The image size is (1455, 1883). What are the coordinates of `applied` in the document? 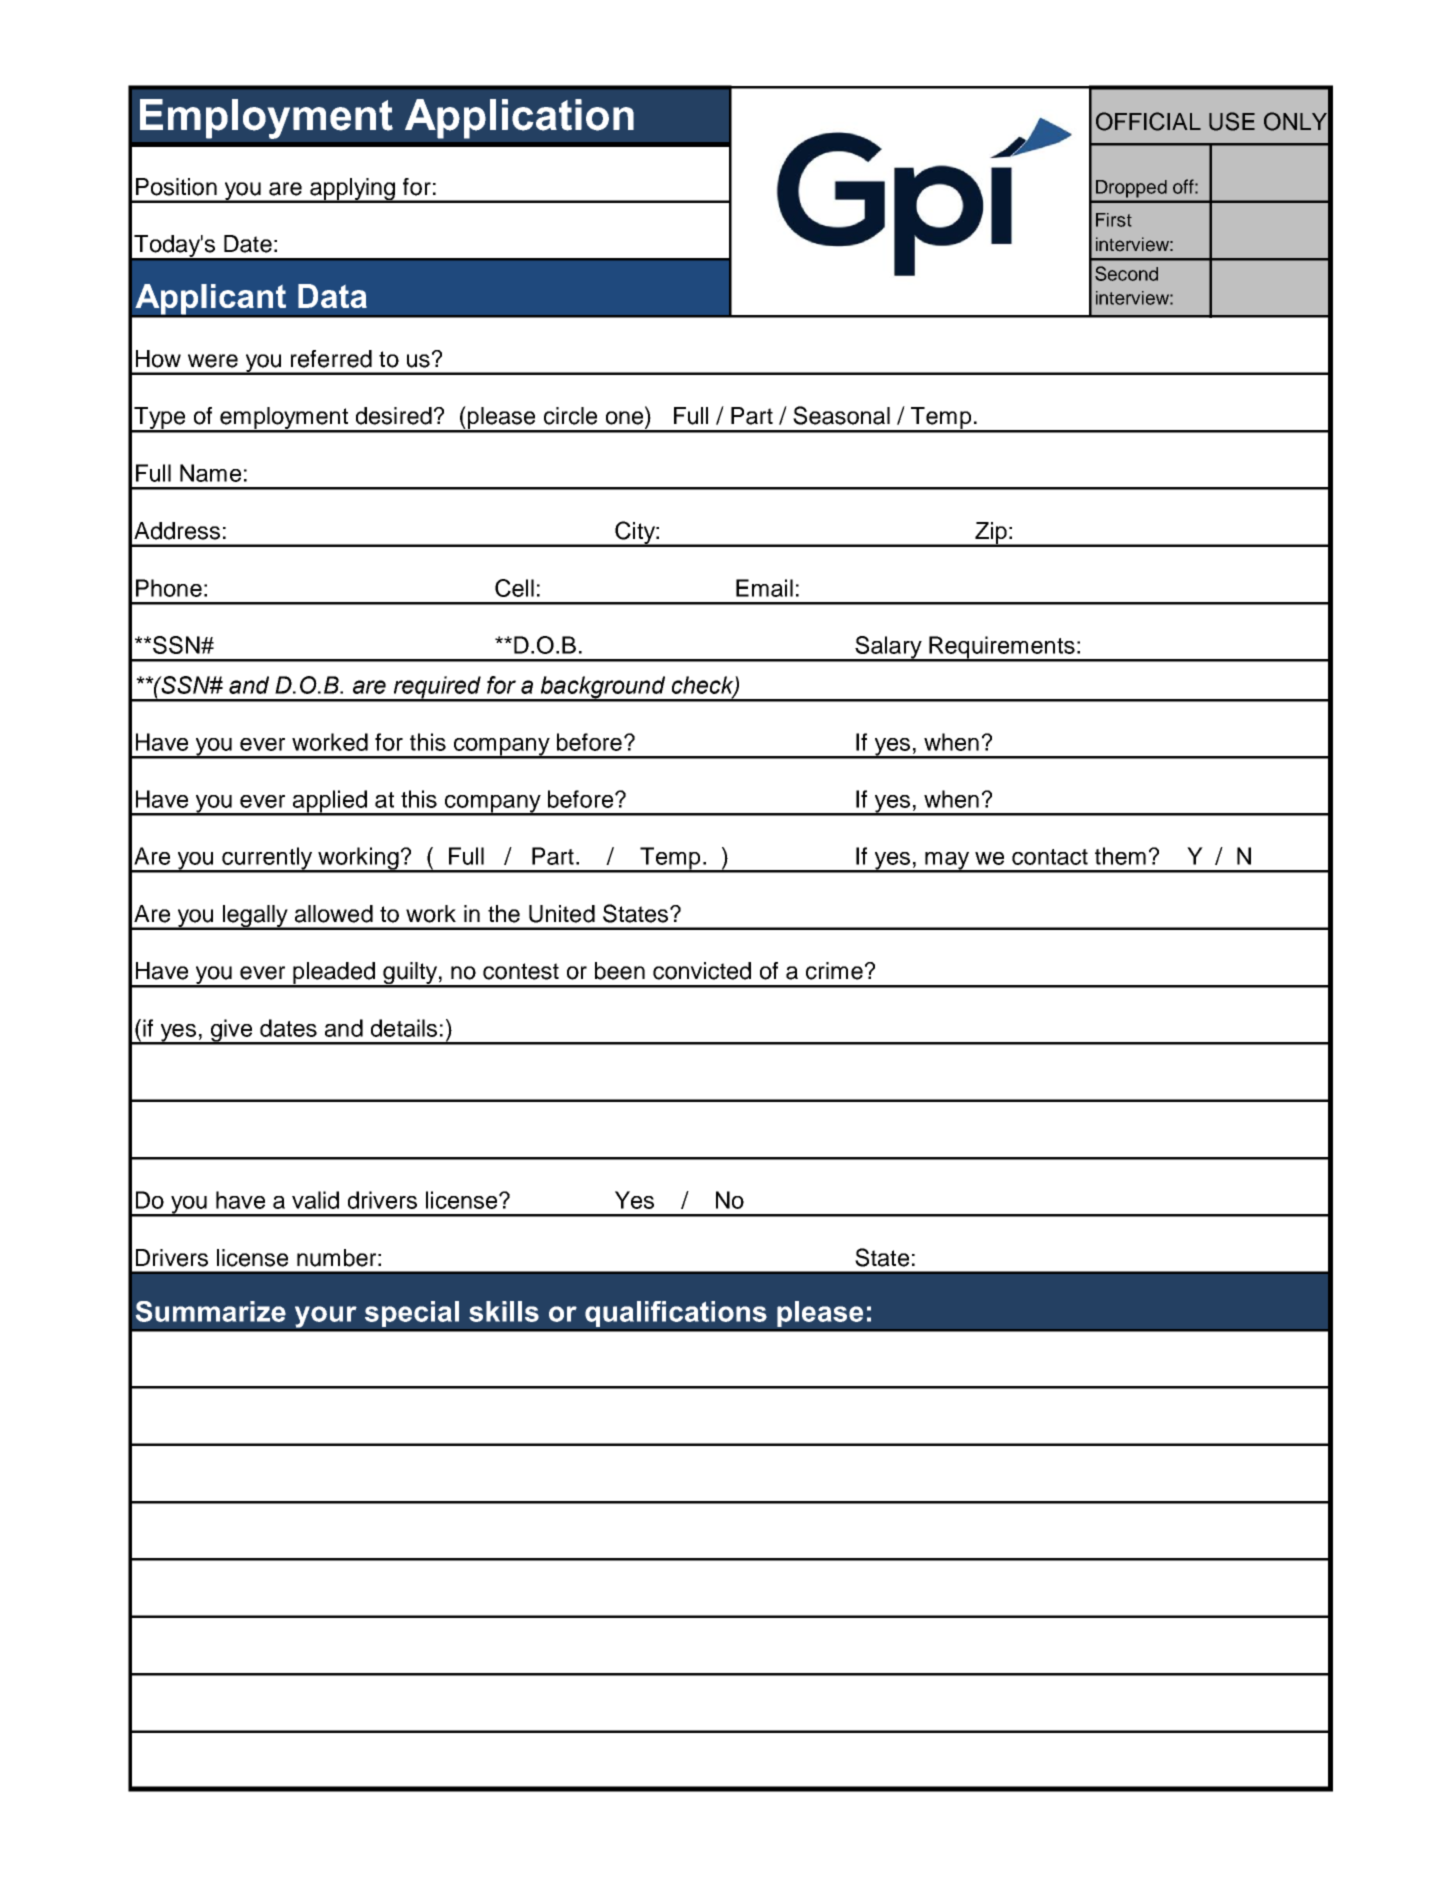 It's located at (330, 802).
